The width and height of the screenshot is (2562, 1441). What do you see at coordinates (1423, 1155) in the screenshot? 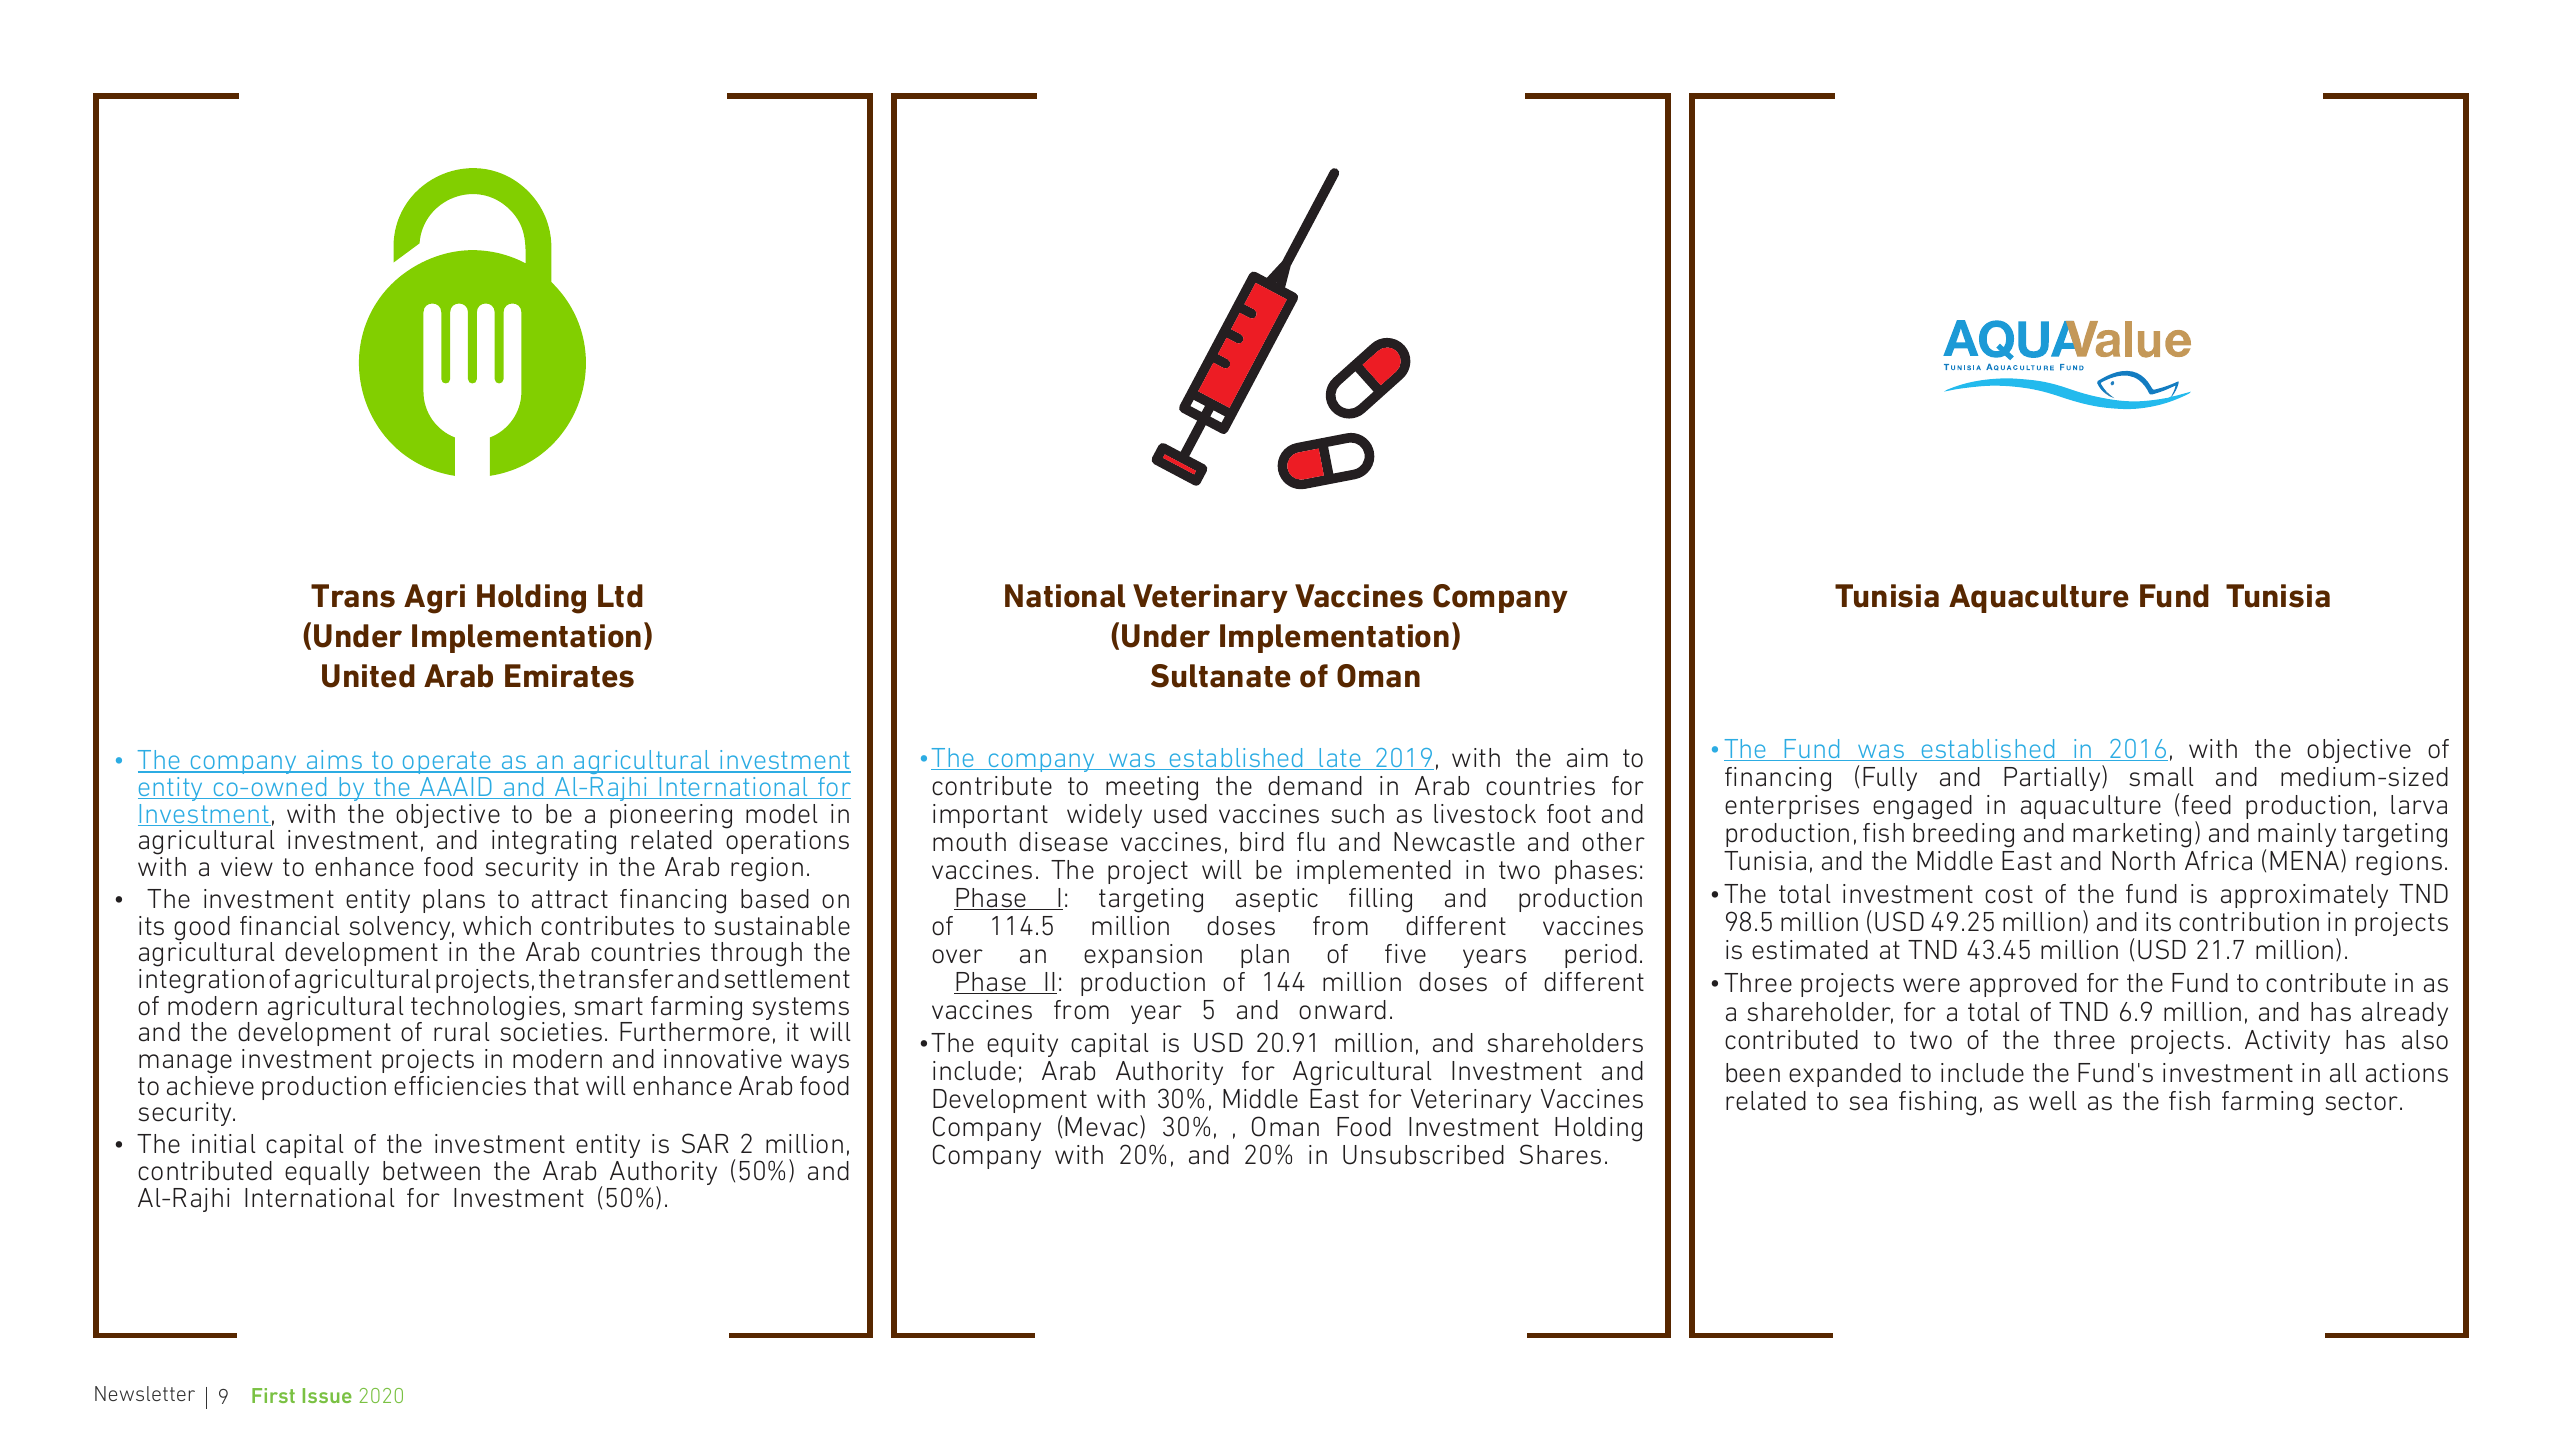
I see `Unsubscribed` at bounding box center [1423, 1155].
